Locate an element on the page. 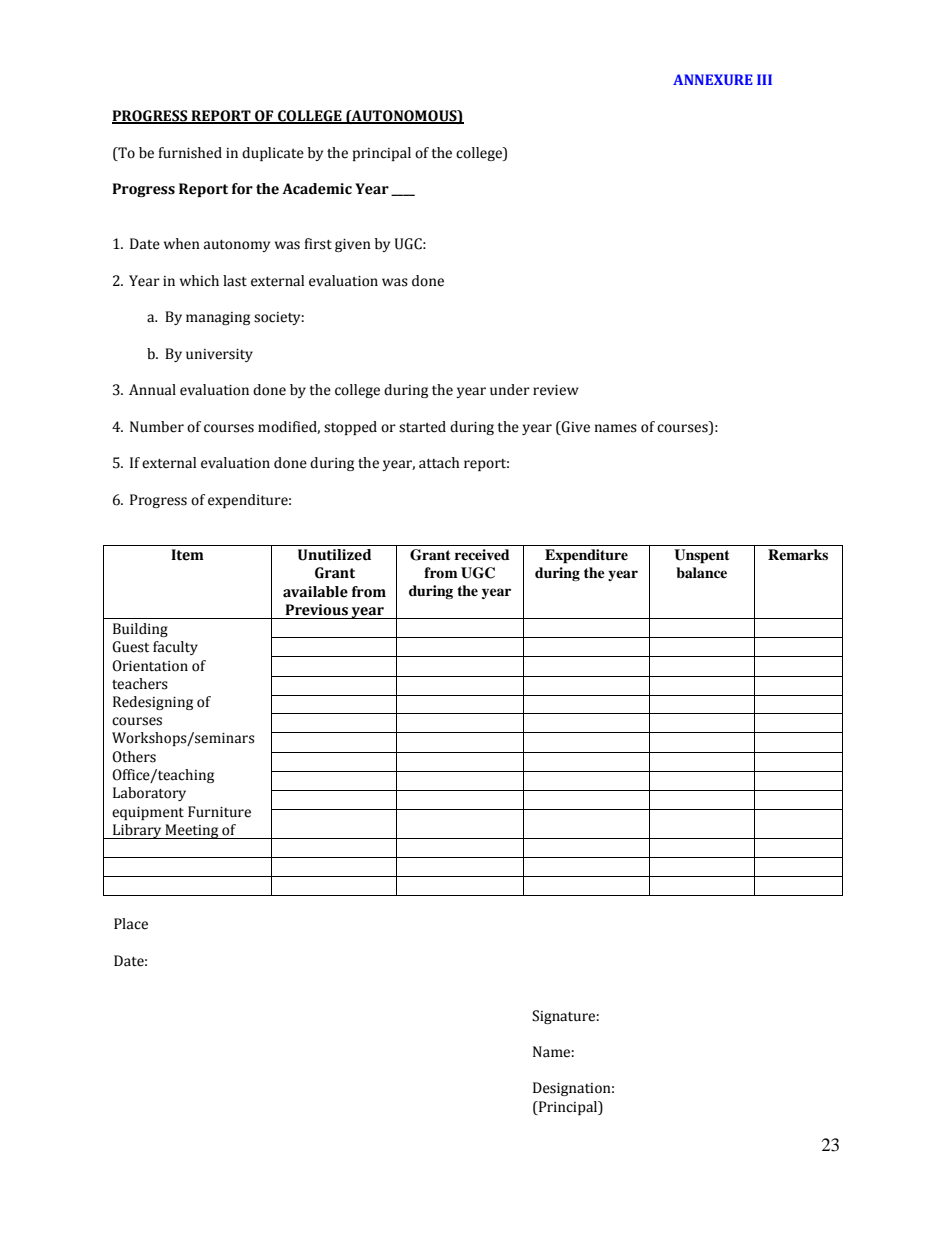  balance is located at coordinates (701, 572).
